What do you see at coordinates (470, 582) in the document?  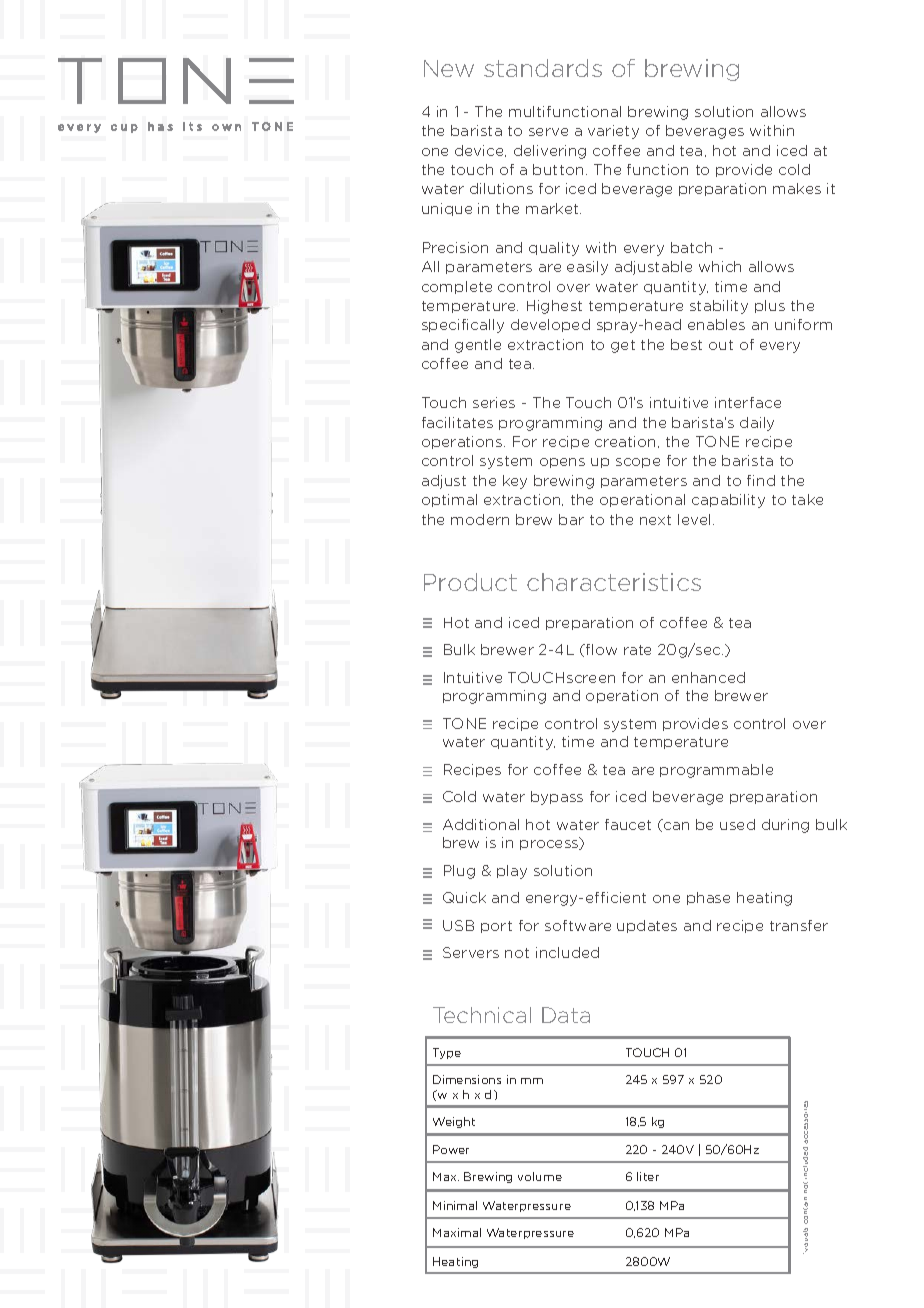 I see `Product` at bounding box center [470, 582].
